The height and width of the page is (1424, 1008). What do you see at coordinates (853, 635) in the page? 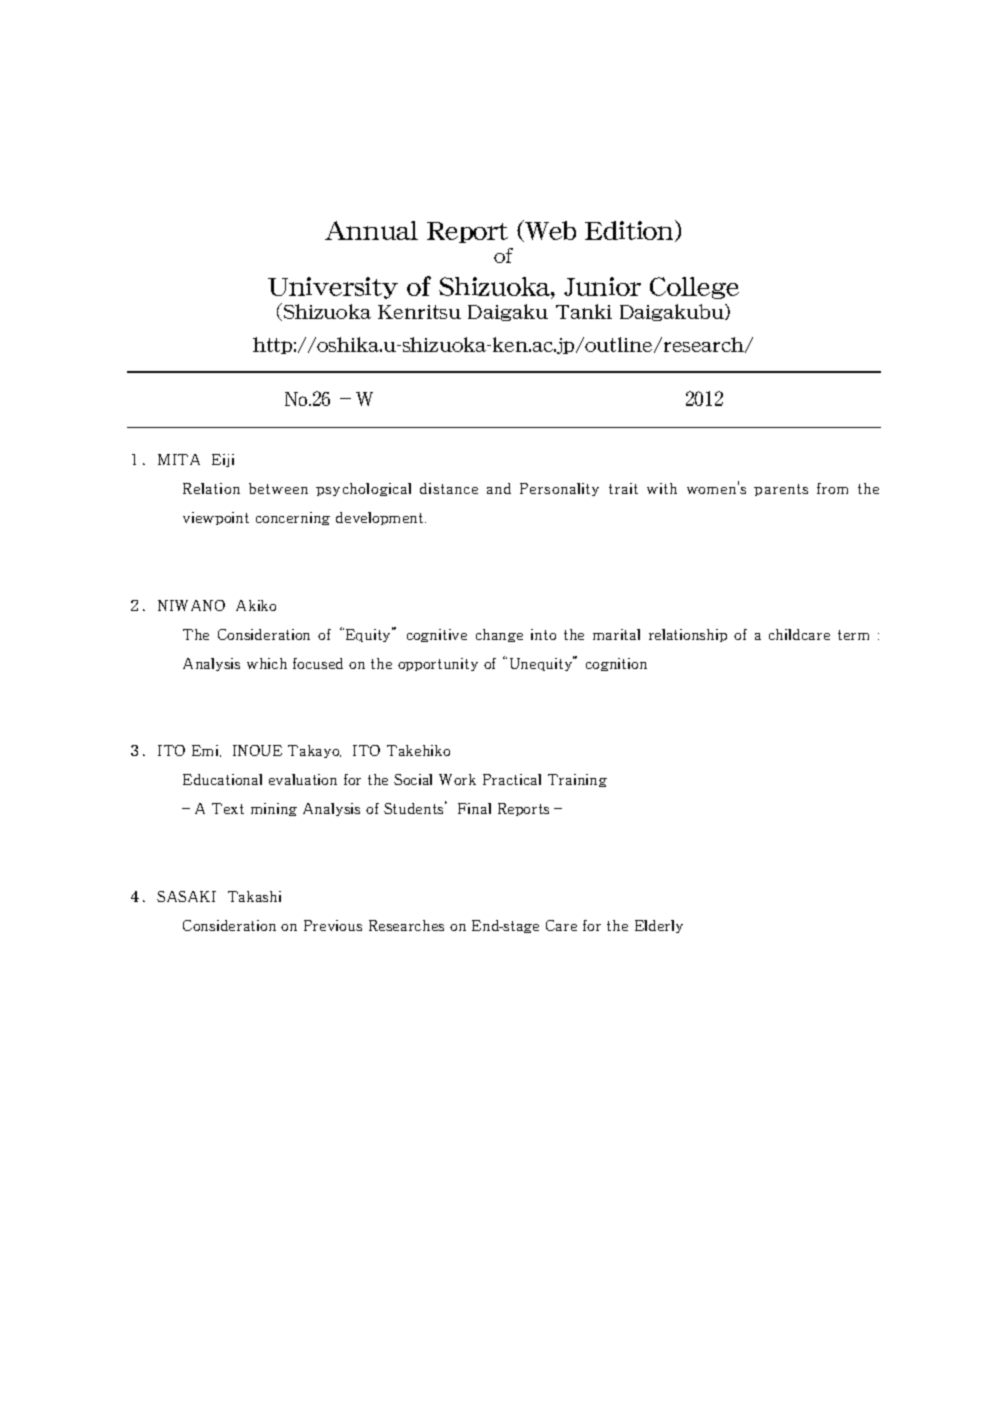
I see `term` at bounding box center [853, 635].
